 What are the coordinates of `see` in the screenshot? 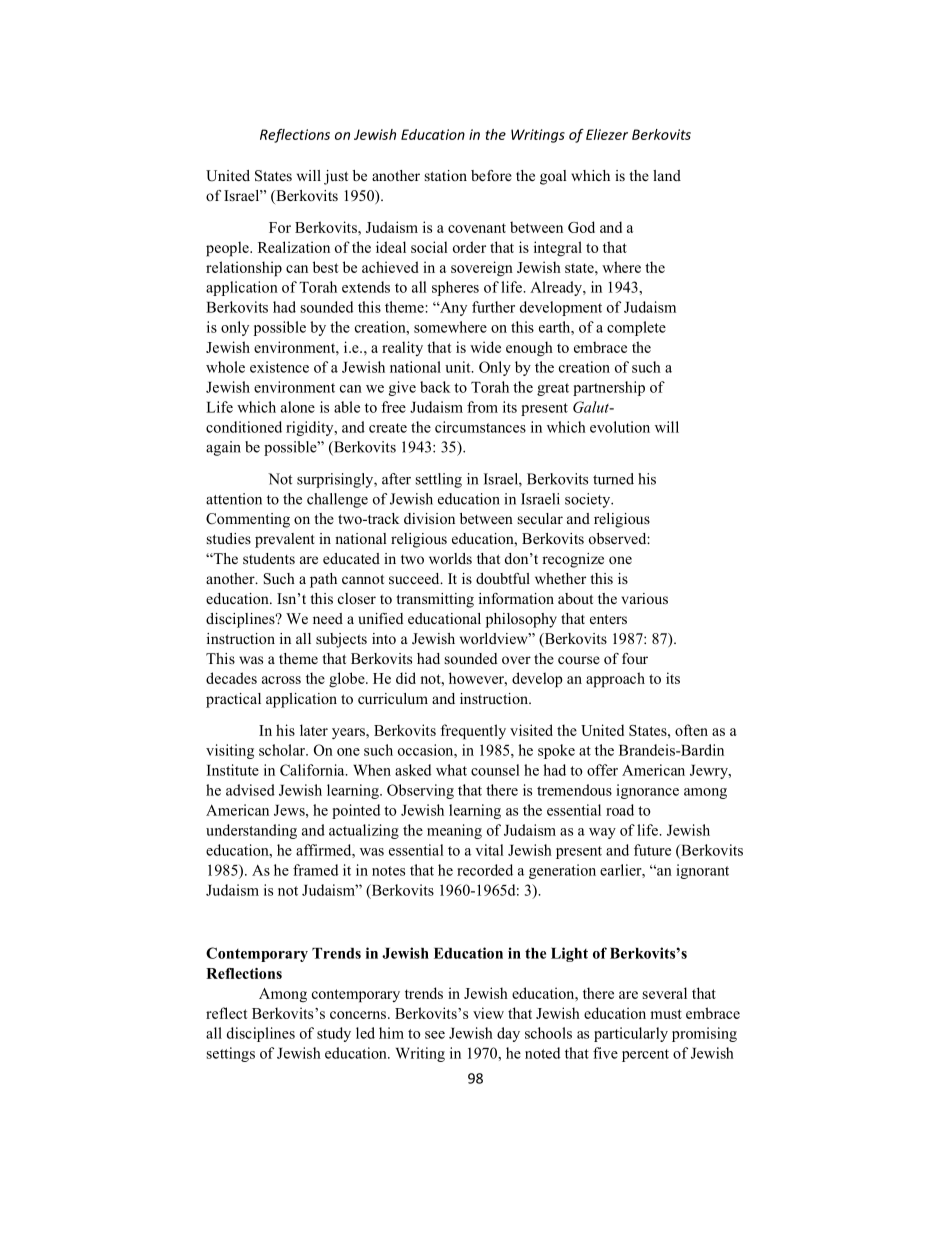 It's located at (435, 1035).
